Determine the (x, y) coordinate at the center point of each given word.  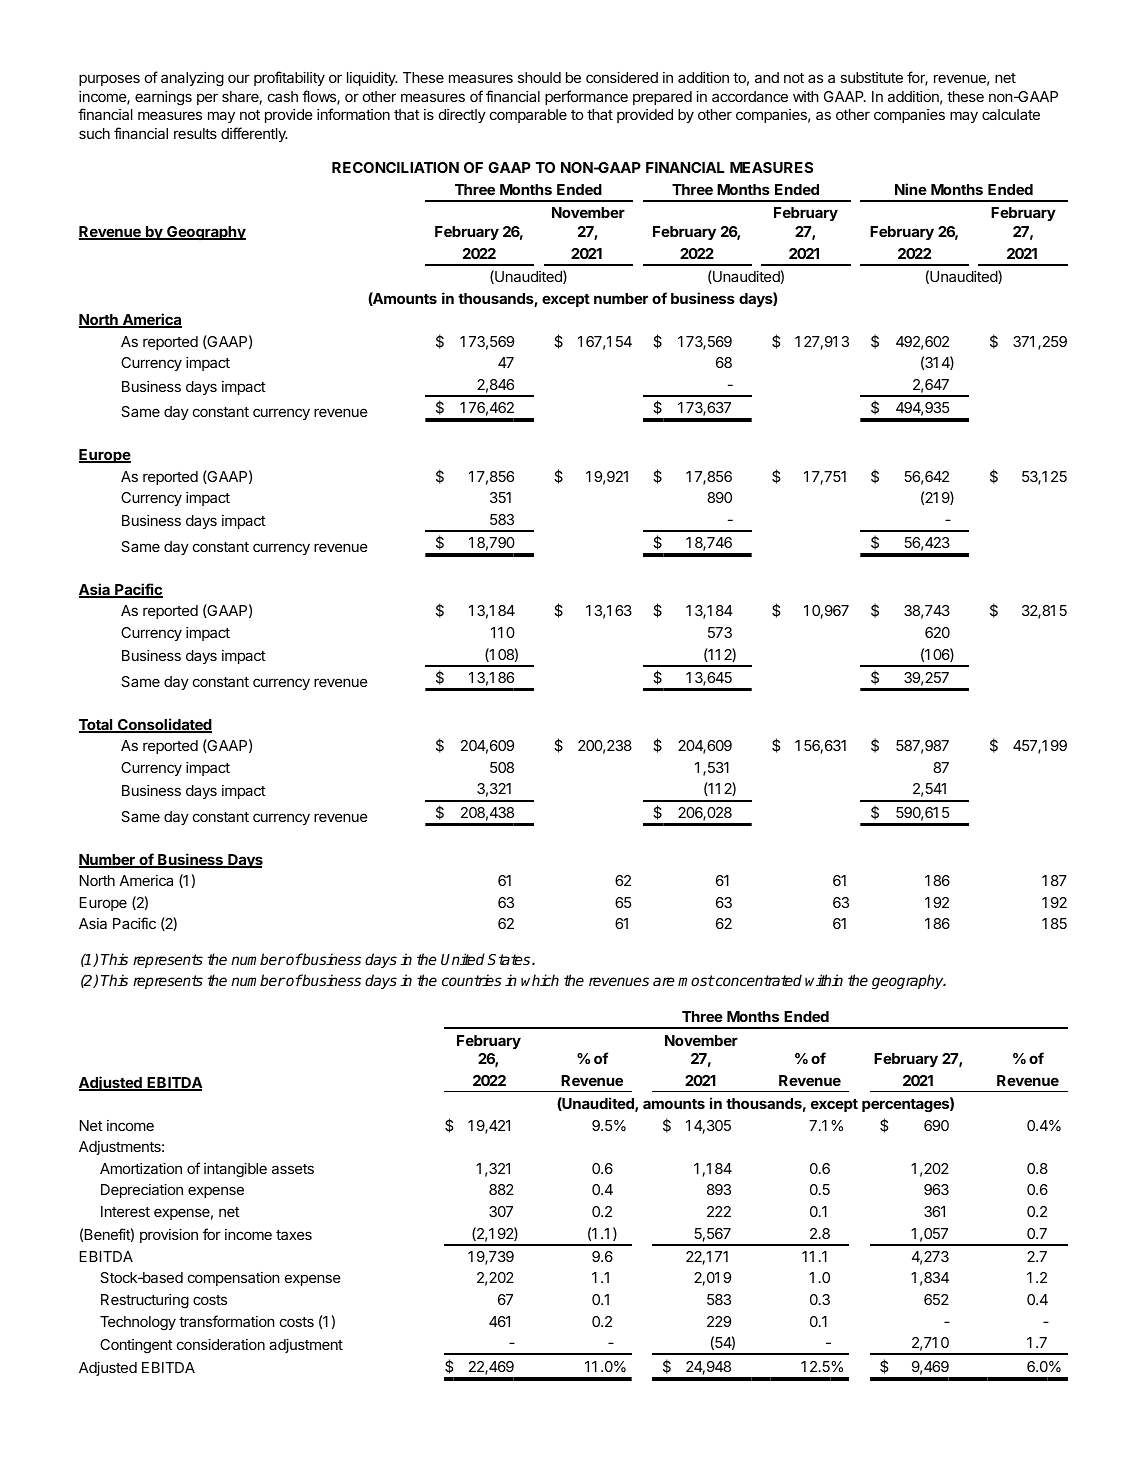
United (463, 959)
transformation (227, 1321)
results (195, 133)
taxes (294, 1235)
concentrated (758, 980)
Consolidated (164, 725)
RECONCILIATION (395, 167)
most (696, 980)
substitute (871, 77)
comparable (528, 116)
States (510, 959)
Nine (911, 189)
